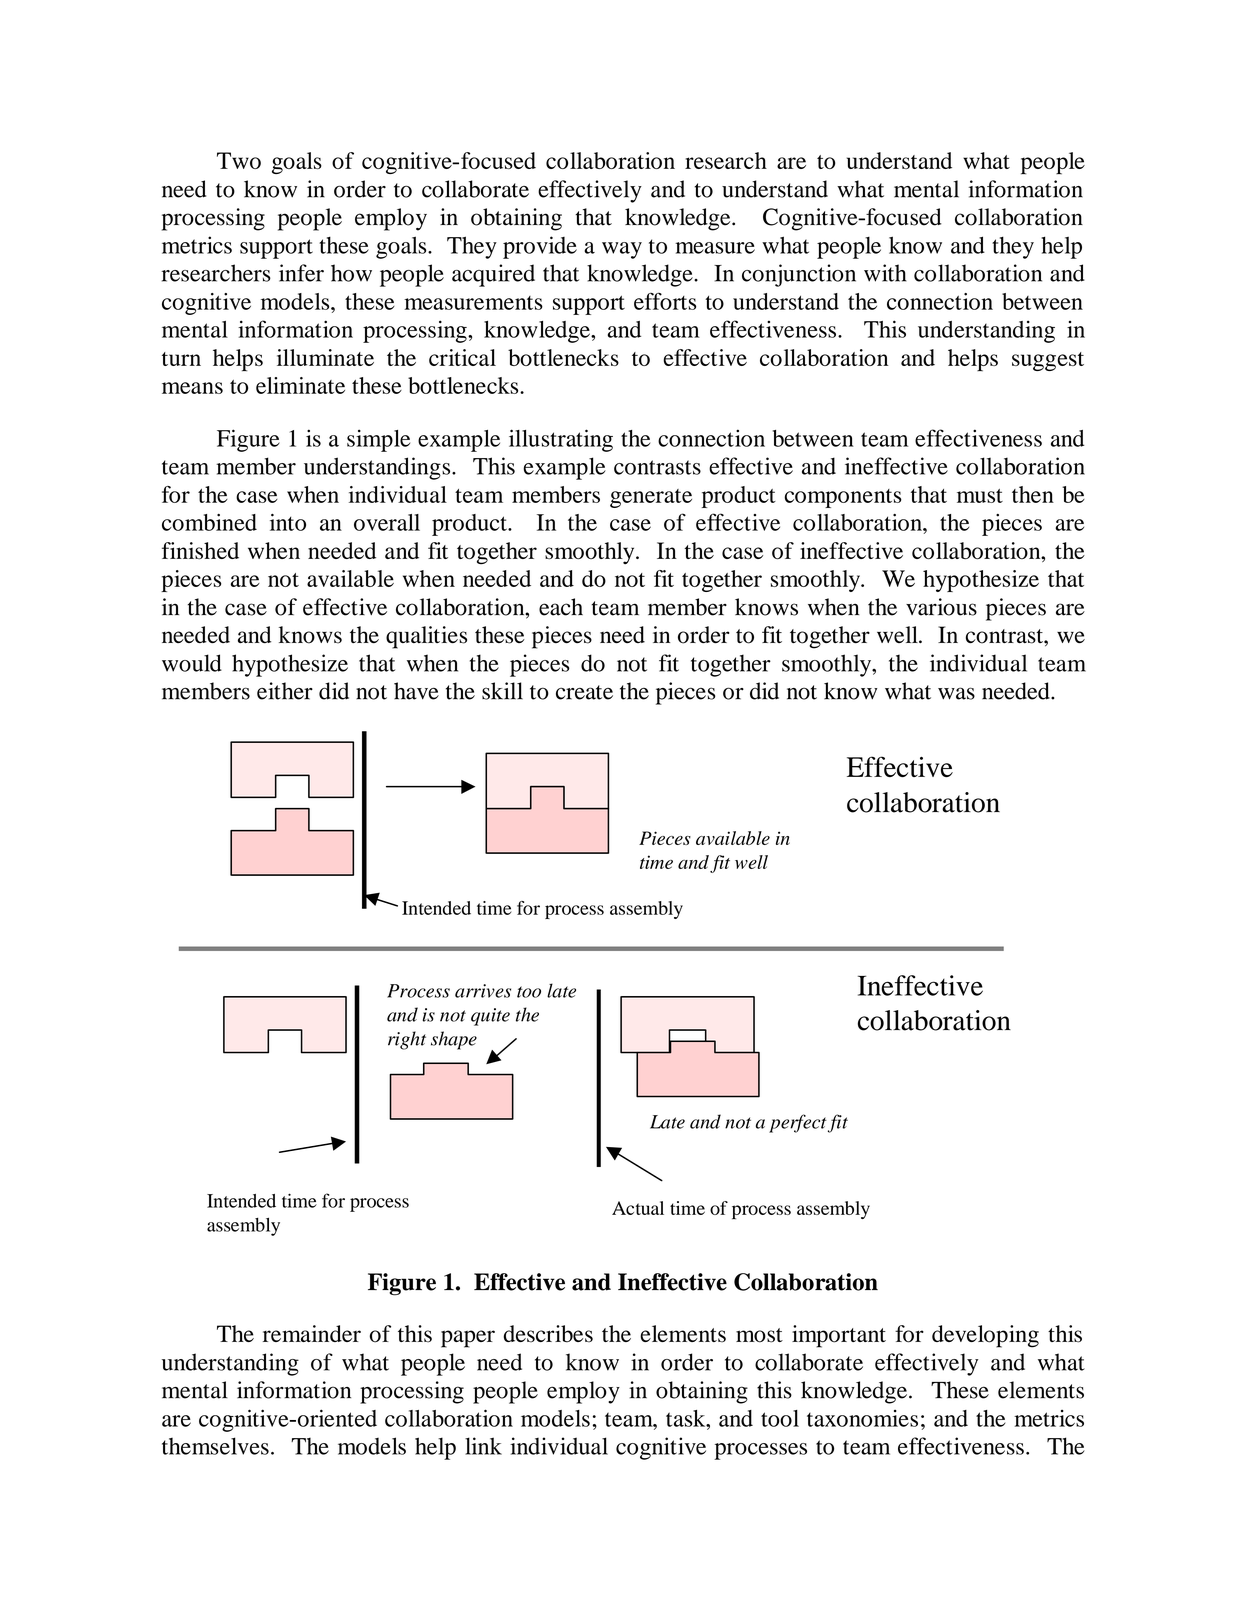 This screenshot has height=1613, width=1246. Describe the element at coordinates (288, 522) in the screenshot. I see `into` at that location.
